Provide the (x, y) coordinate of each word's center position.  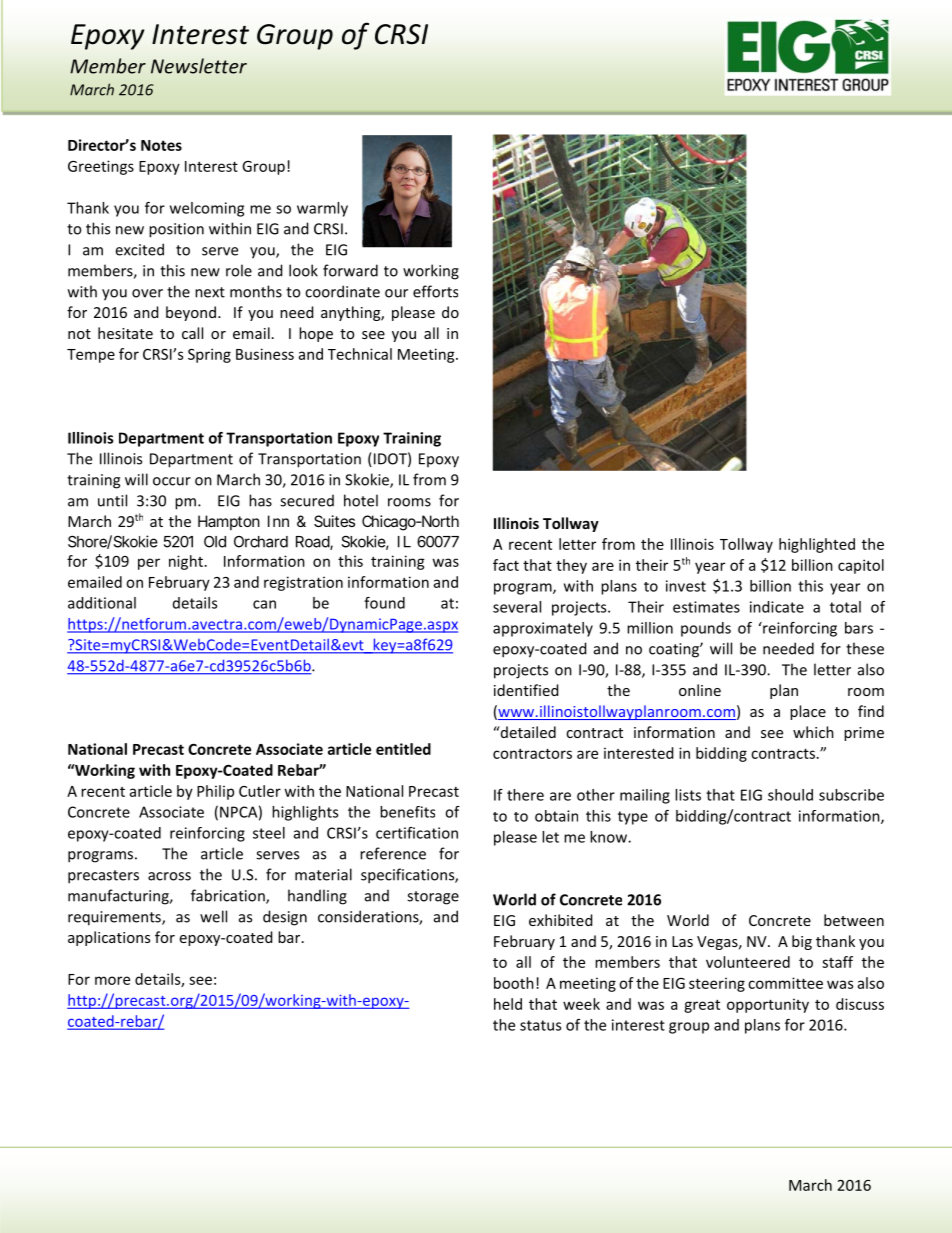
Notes (161, 145)
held (508, 1004)
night (186, 562)
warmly (322, 209)
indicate (777, 607)
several (517, 607)
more (112, 980)
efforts (435, 291)
